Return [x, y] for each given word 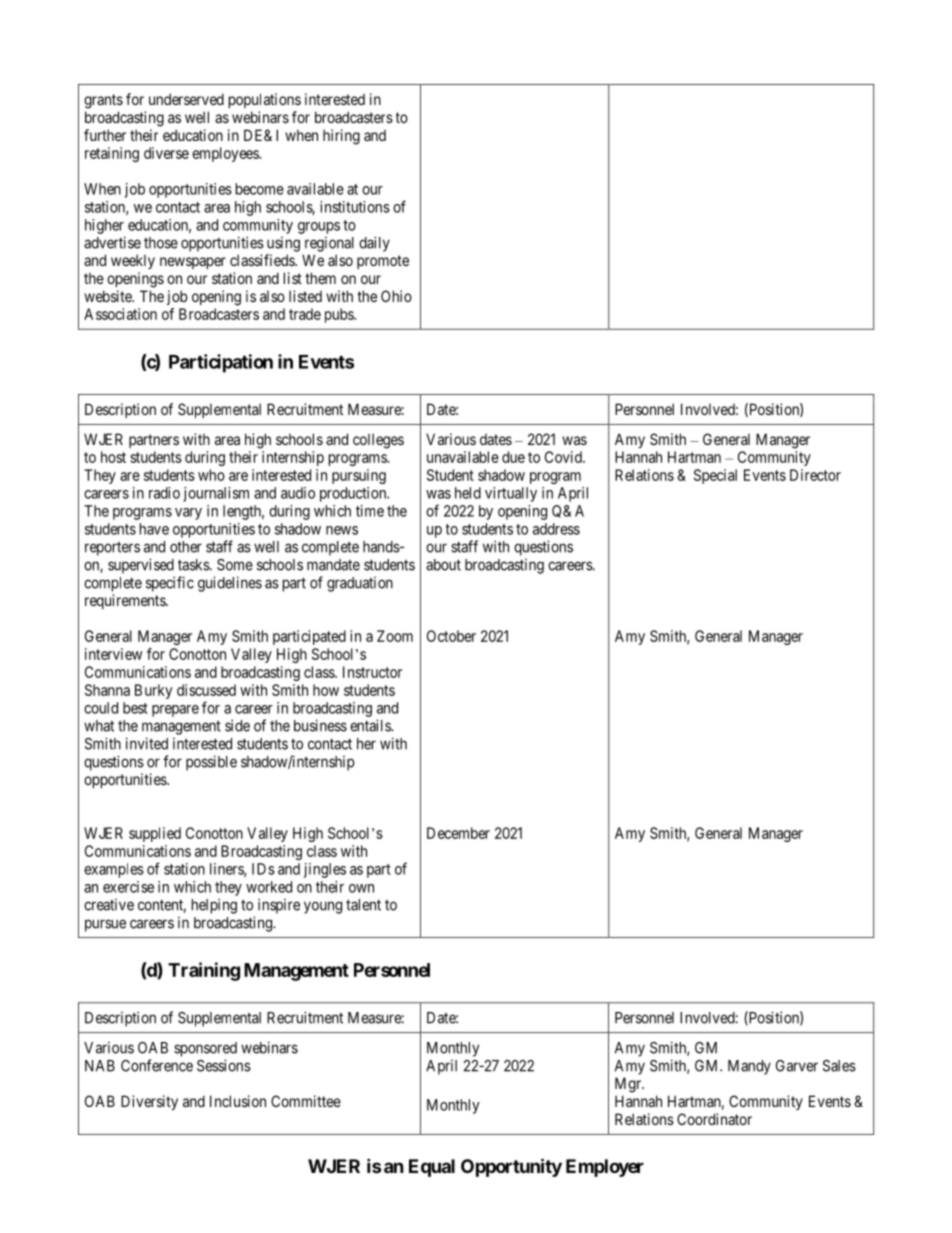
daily [374, 244]
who [211, 475]
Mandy [749, 1067]
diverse [166, 153]
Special [715, 476]
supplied [155, 834]
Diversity [149, 1102]
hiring [341, 137]
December [458, 833]
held [468, 493]
